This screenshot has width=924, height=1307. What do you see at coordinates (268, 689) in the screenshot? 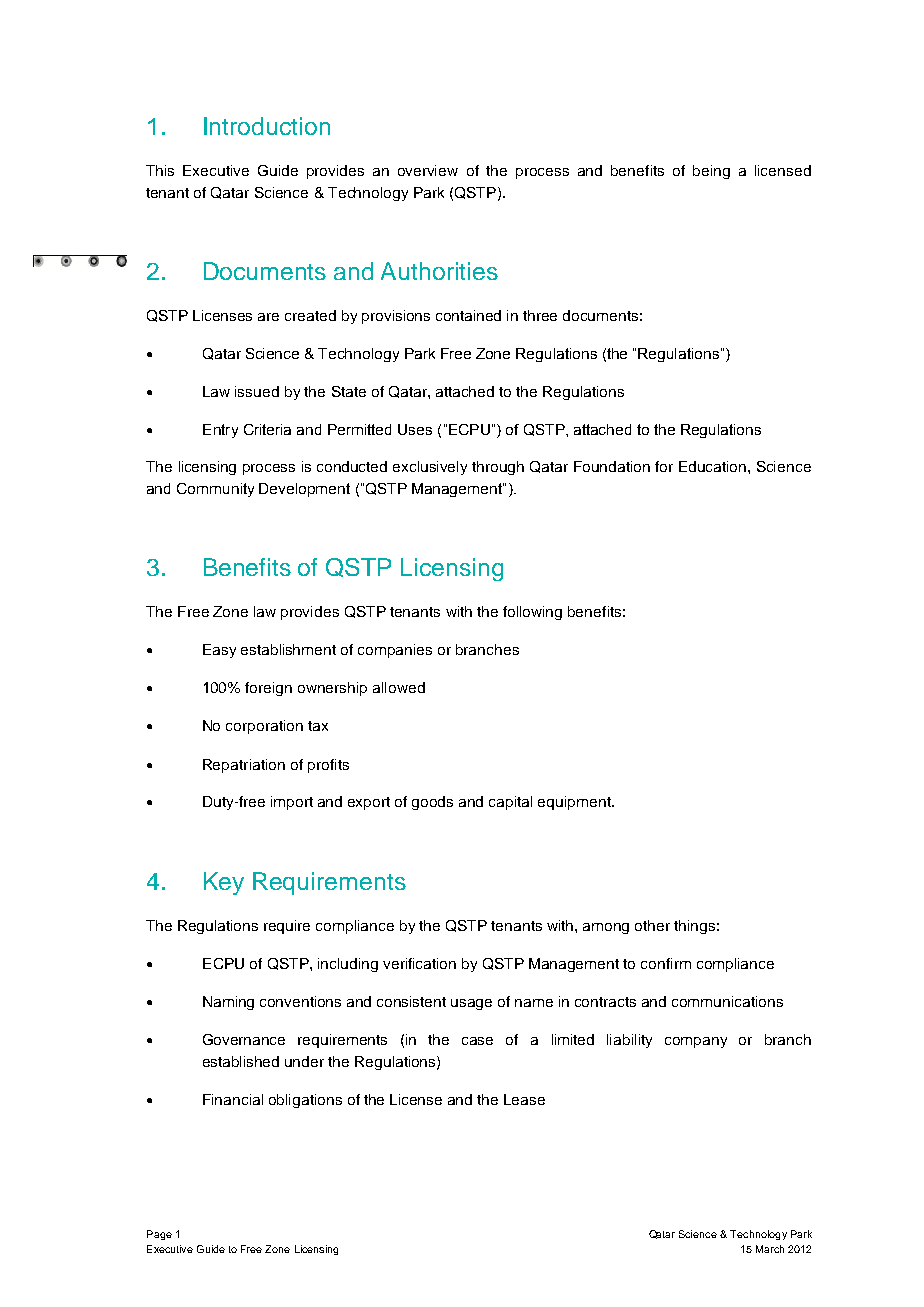
I see `foreign` at bounding box center [268, 689].
